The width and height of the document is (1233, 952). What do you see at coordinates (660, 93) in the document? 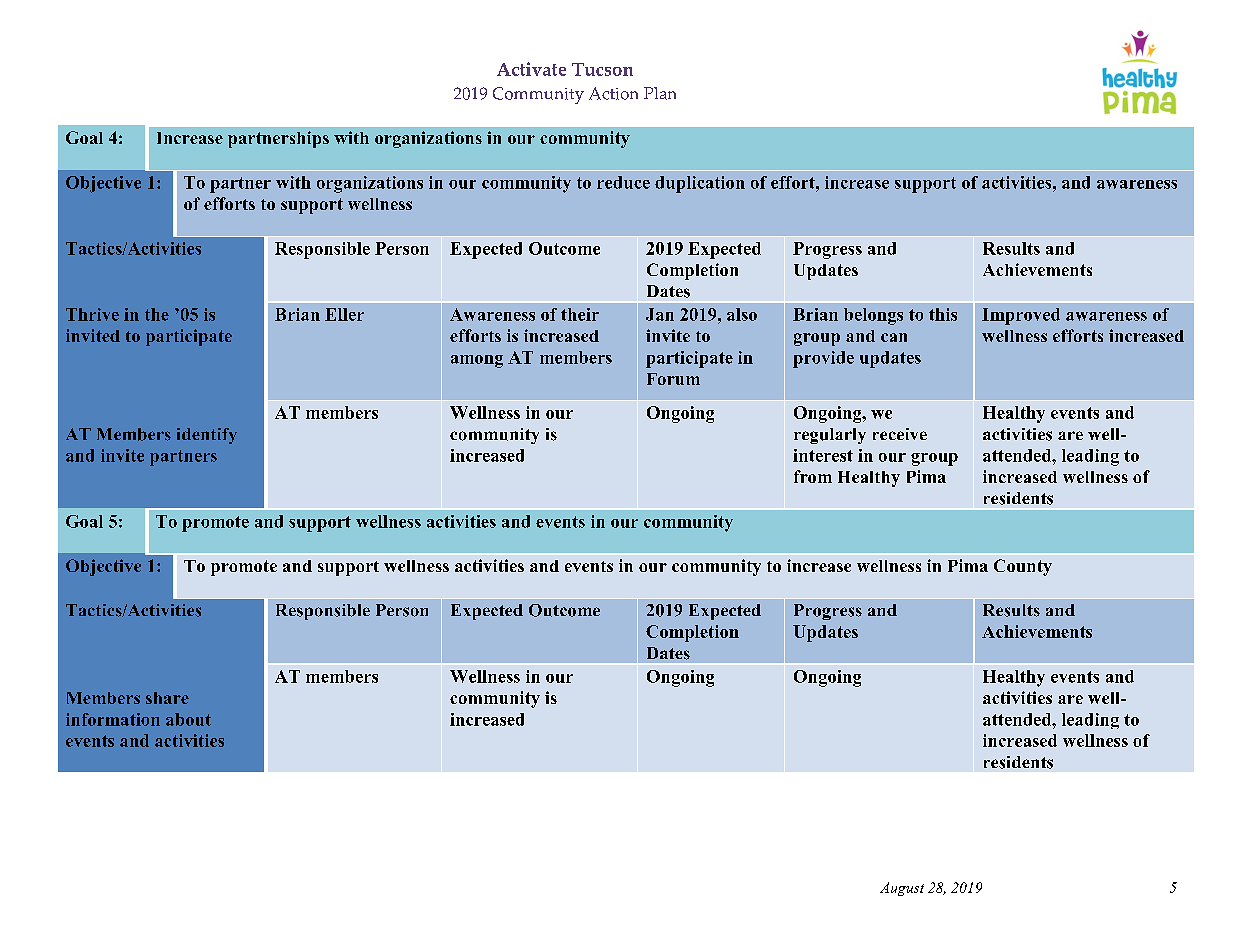
I see `Plan` at bounding box center [660, 93].
